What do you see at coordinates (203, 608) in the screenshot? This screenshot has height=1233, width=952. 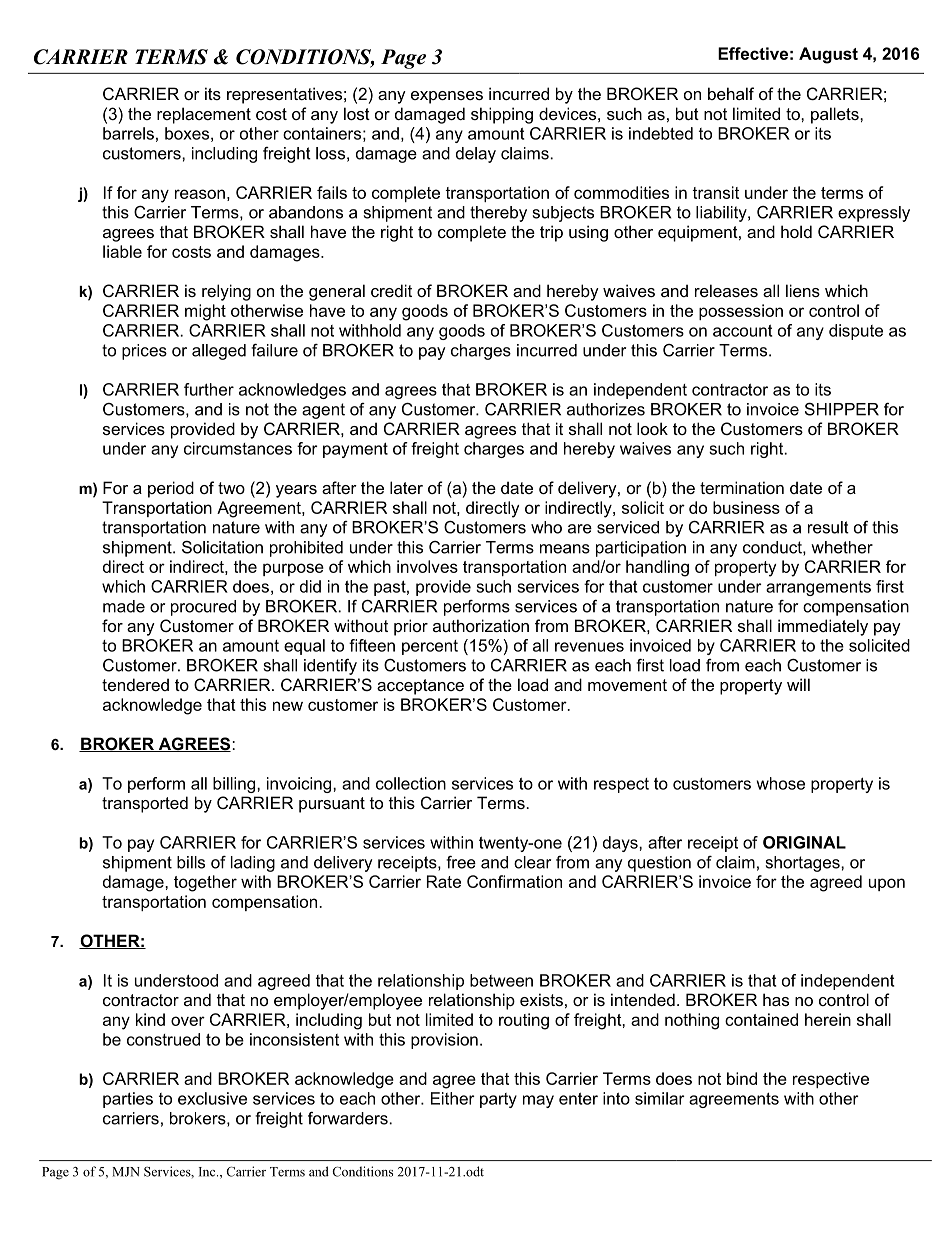 I see `procured` at bounding box center [203, 608].
